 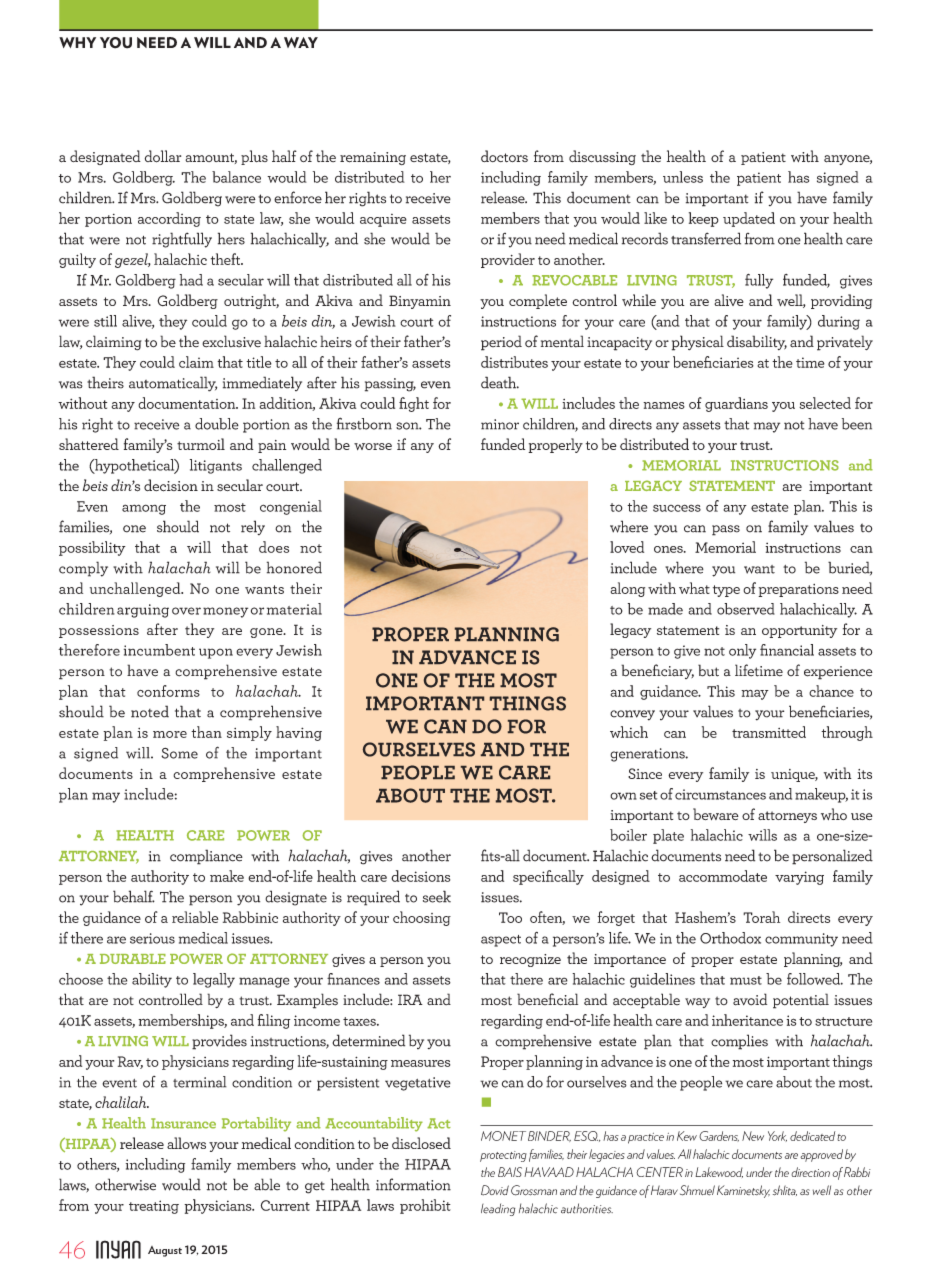 I want to click on guardians, so click(x=736, y=404).
